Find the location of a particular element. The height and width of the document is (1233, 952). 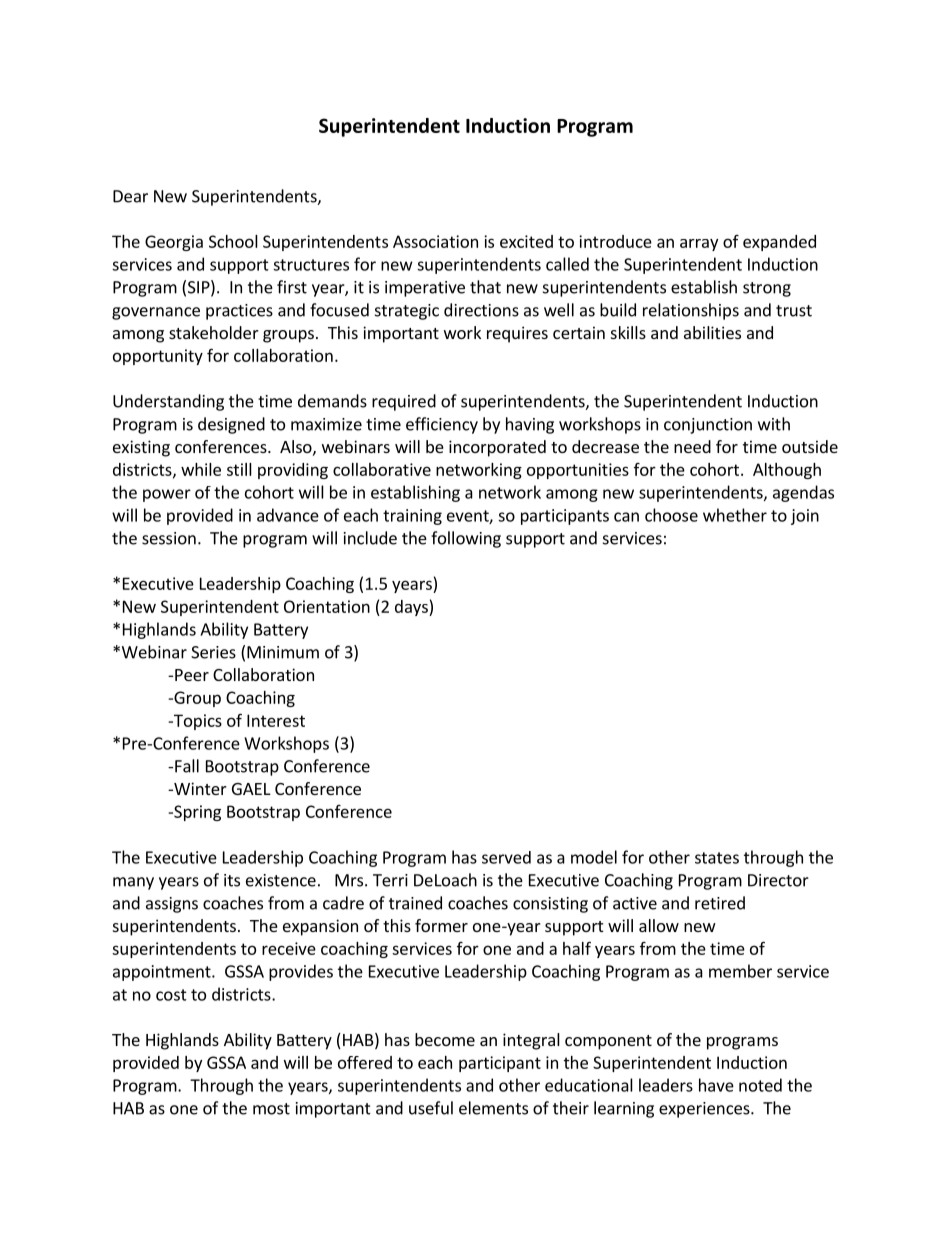

conjunction is located at coordinates (708, 426).
